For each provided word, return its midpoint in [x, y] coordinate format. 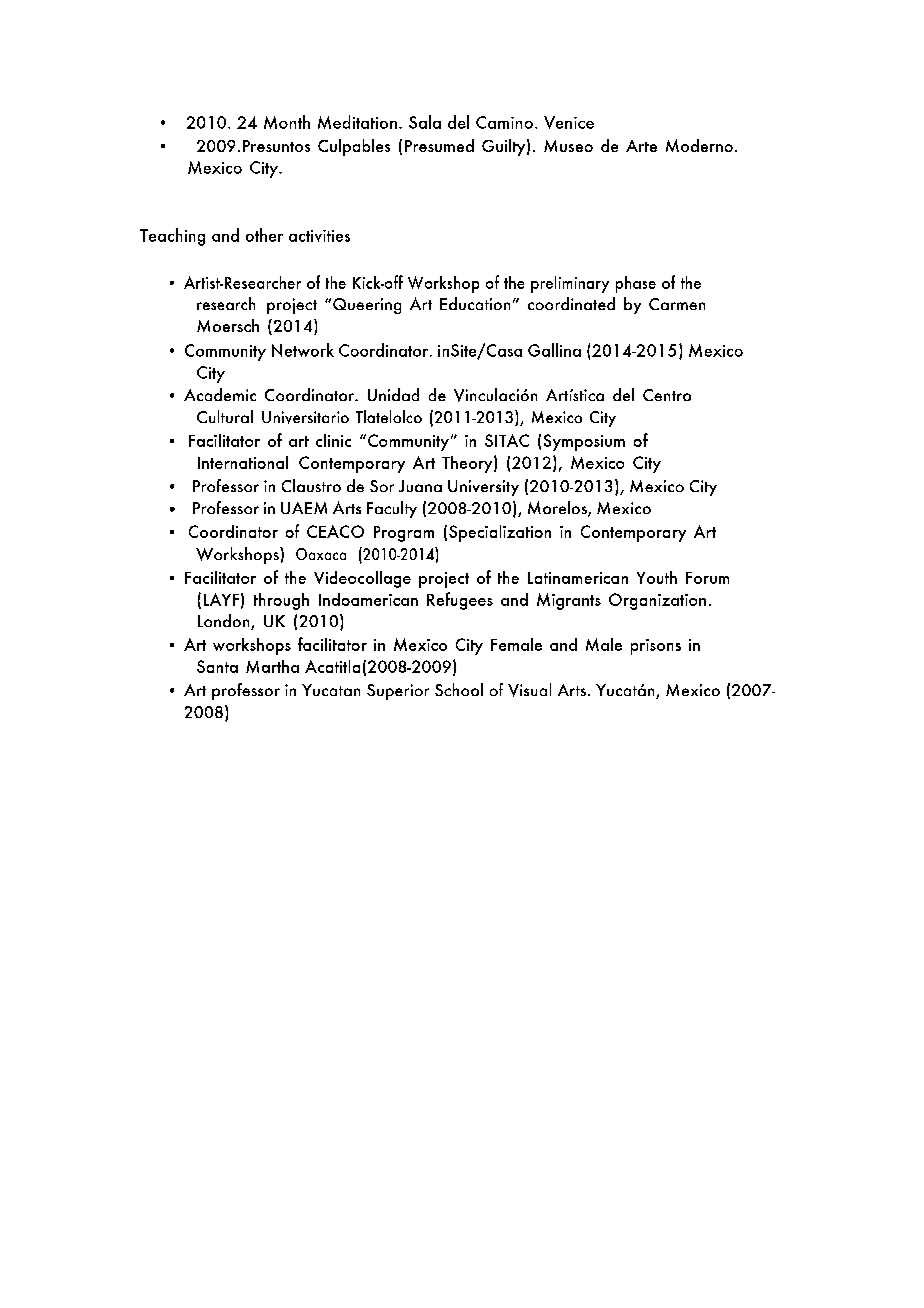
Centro [667, 395]
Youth [657, 577]
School [459, 689]
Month [287, 122]
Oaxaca [321, 554]
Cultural [225, 416]
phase [636, 284]
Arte [641, 146]
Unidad [393, 394]
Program [404, 534]
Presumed [439, 145]
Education [475, 303]
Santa [217, 666]
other [264, 235]
